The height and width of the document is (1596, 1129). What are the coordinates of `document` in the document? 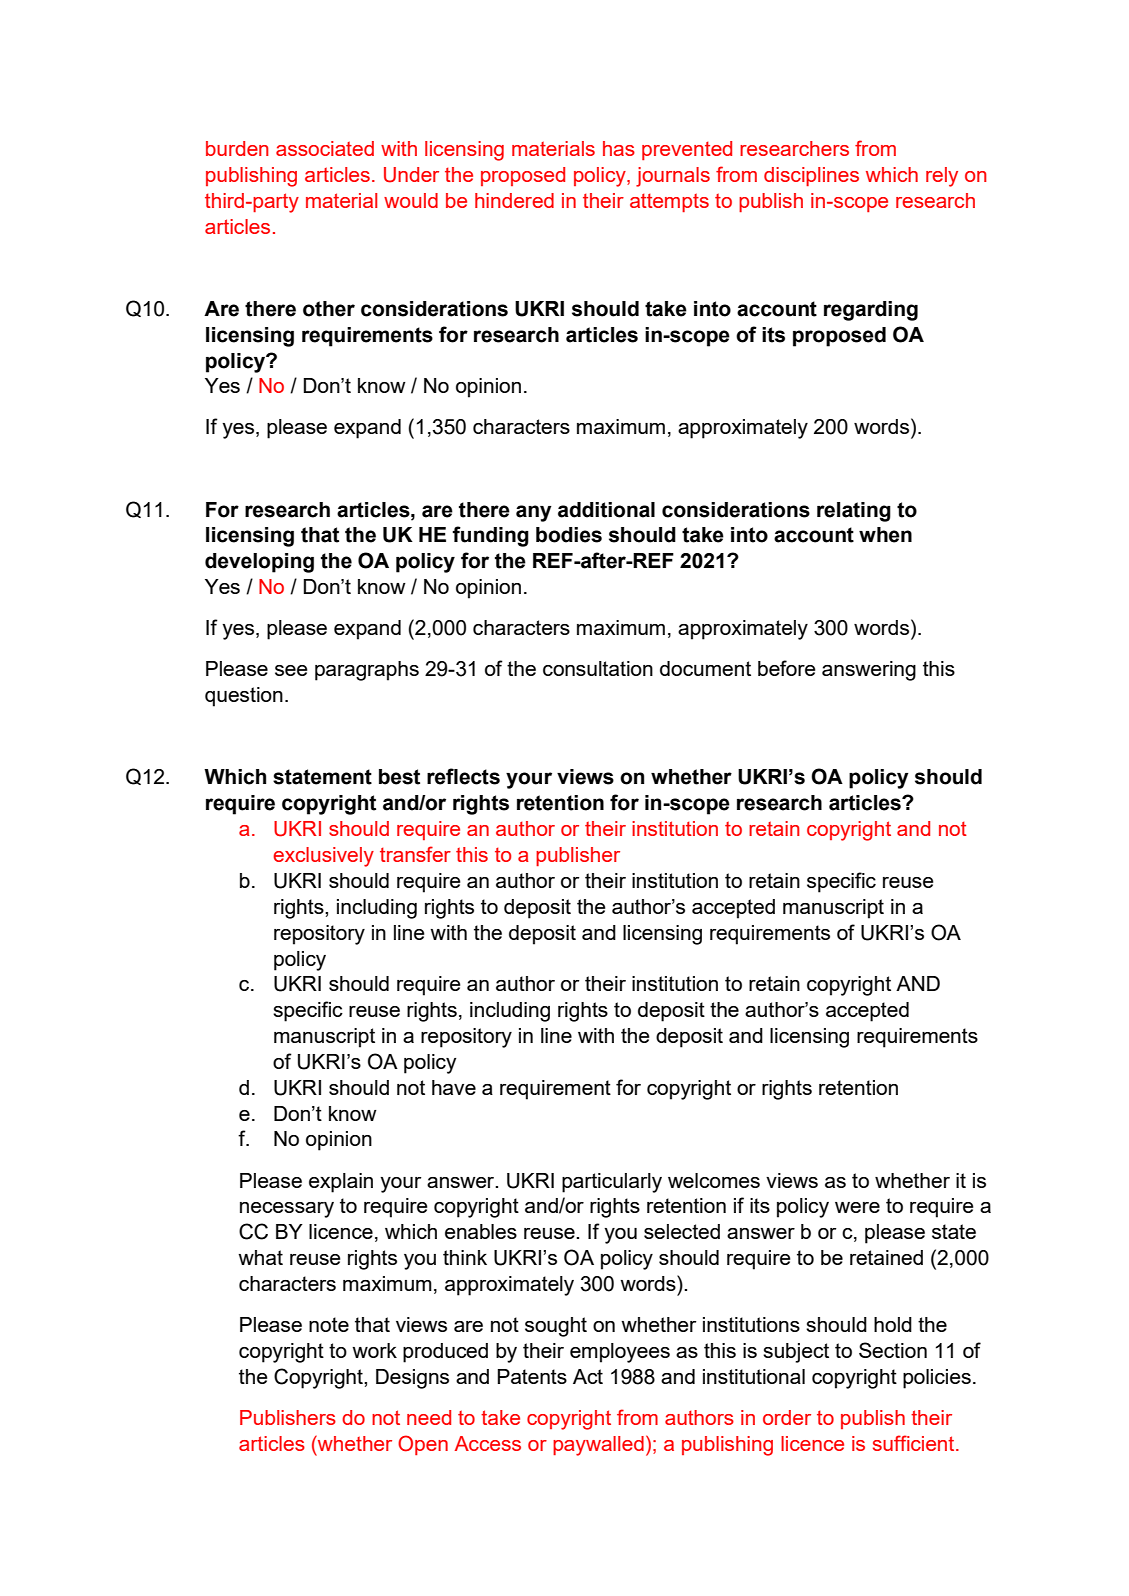 It's located at (705, 668).
